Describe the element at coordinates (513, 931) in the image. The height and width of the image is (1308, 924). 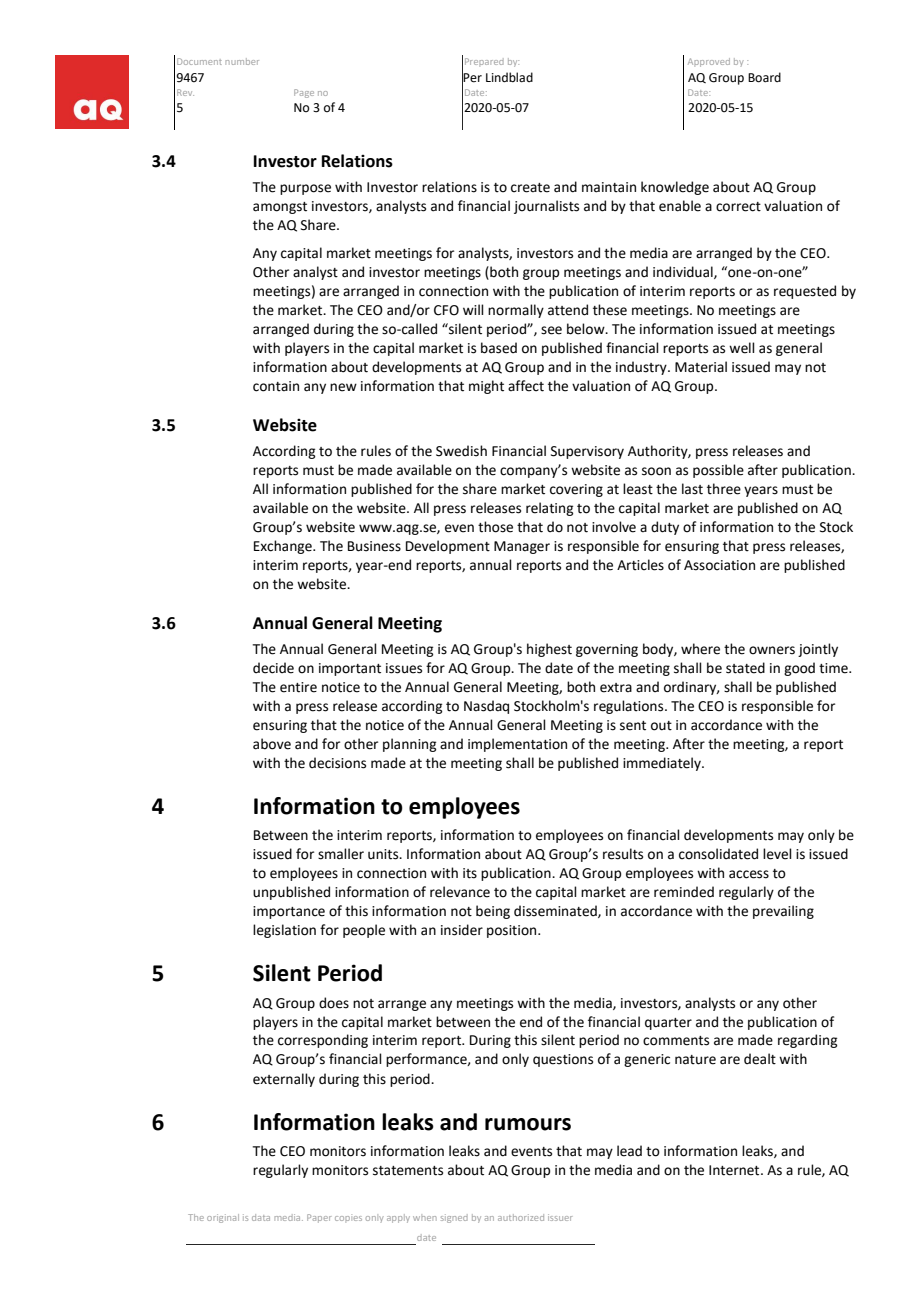
I see `position` at that location.
